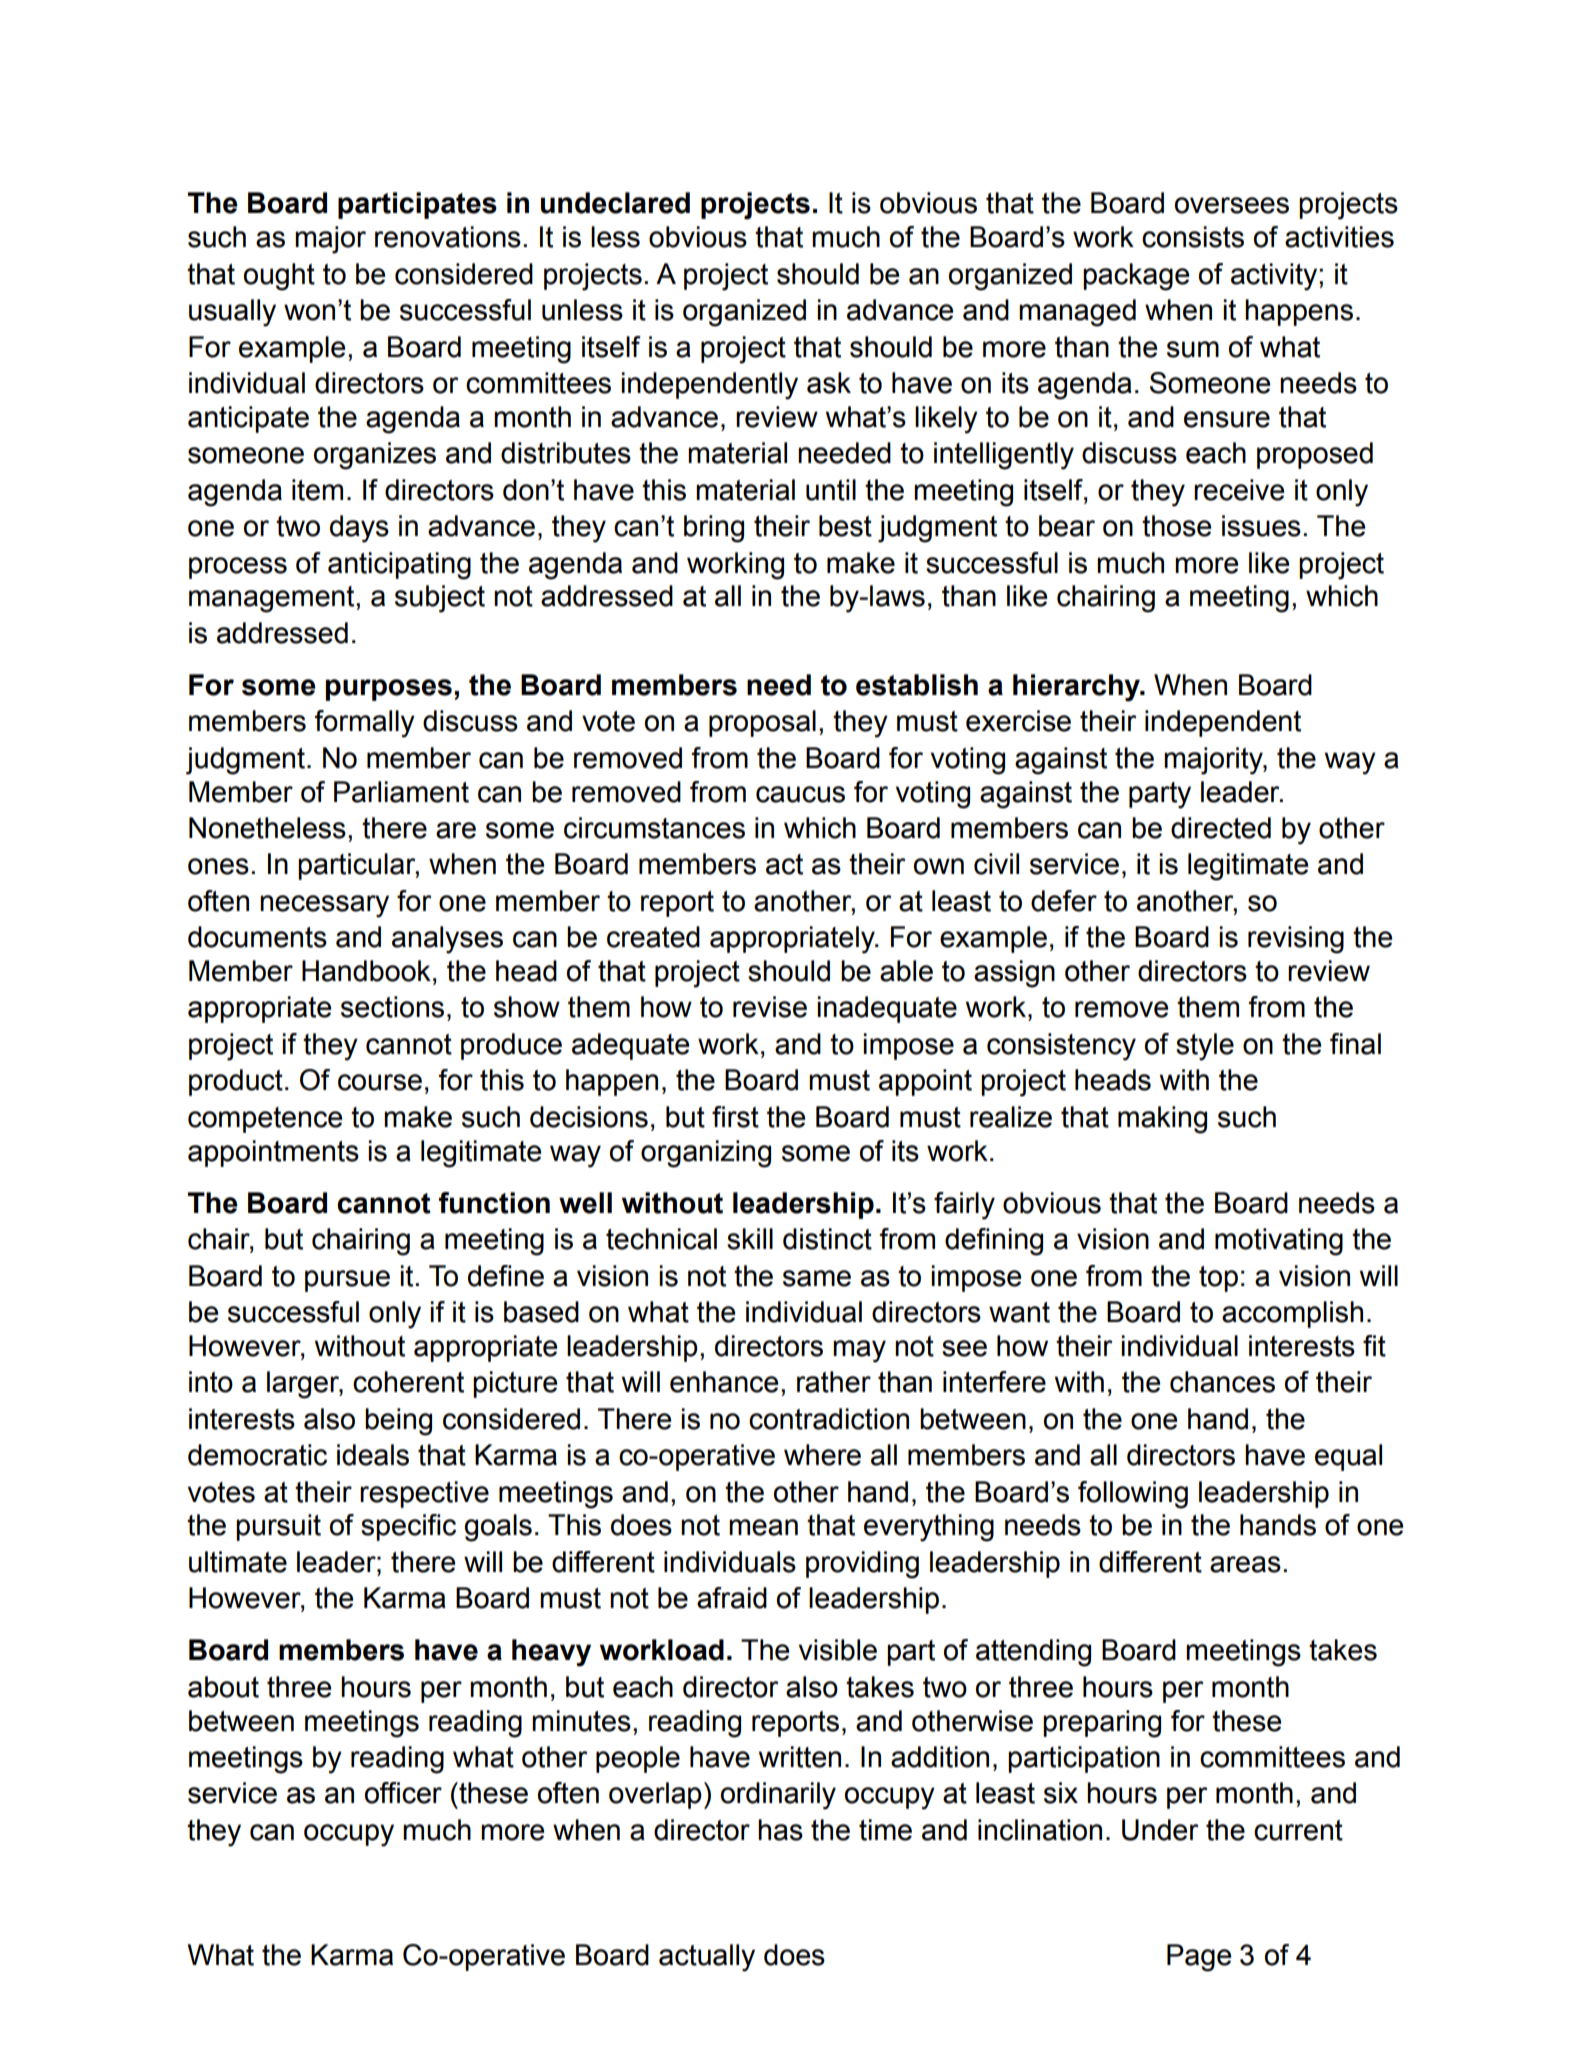  I want to click on revise, so click(770, 1007).
